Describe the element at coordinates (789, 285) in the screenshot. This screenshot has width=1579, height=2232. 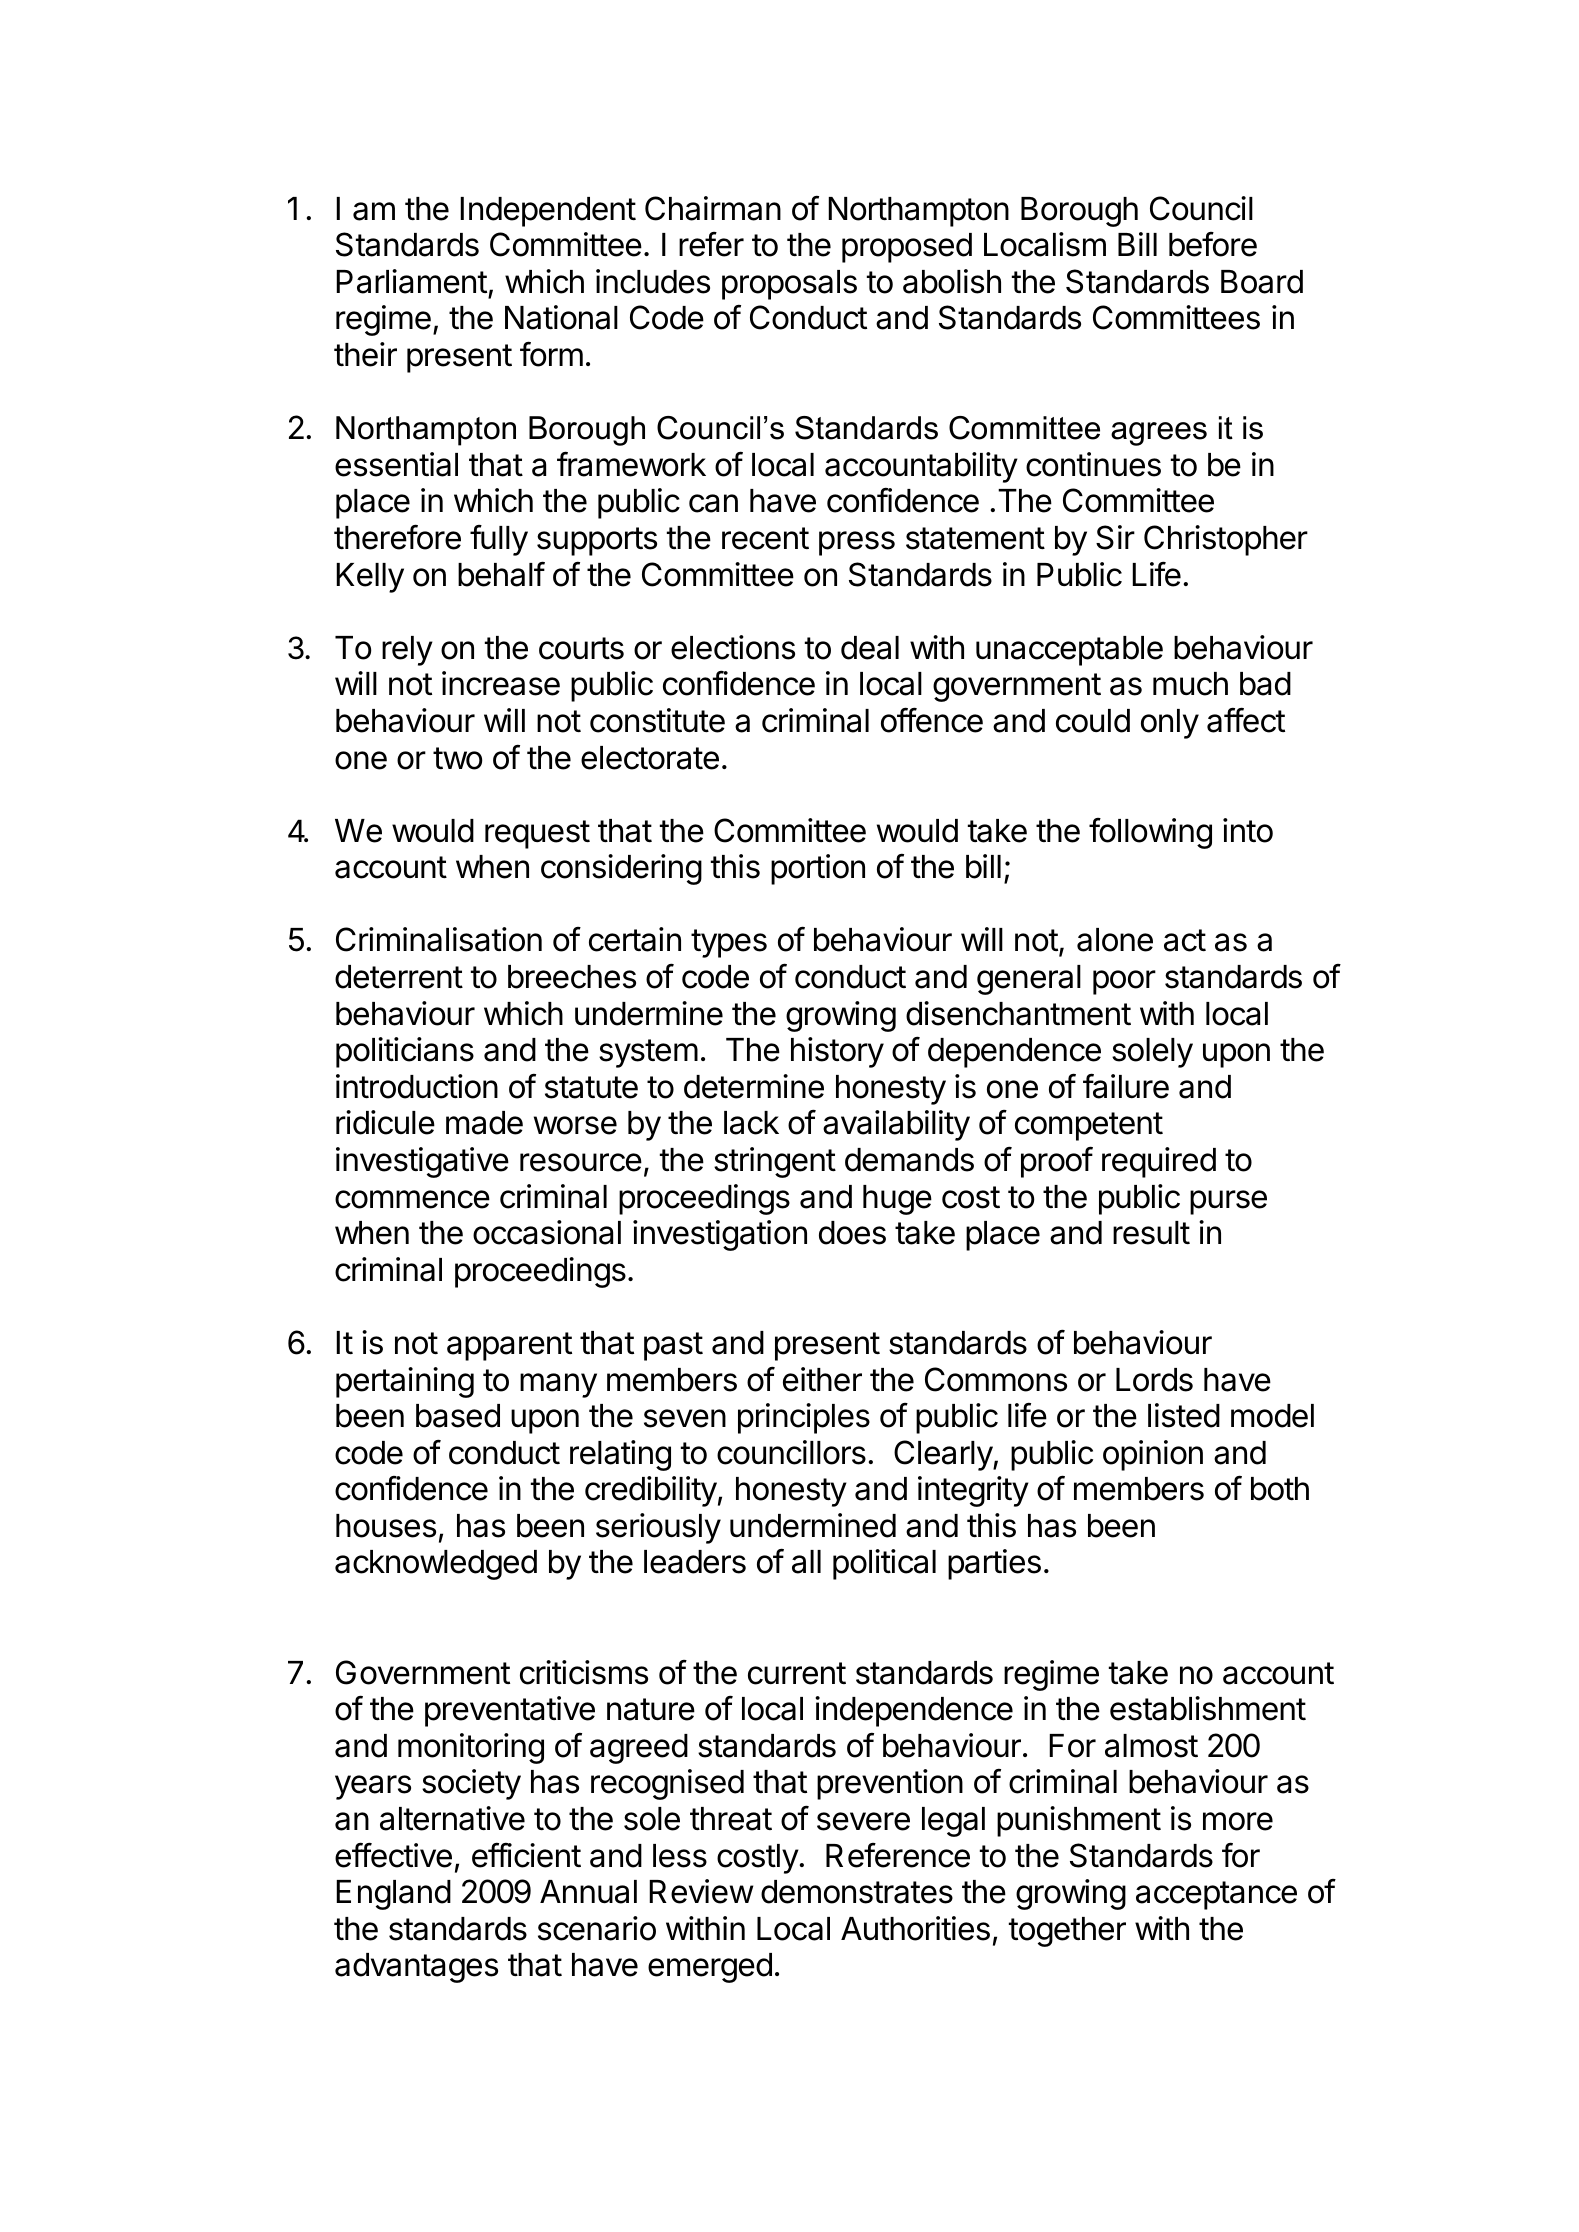
I see `proposals` at that location.
